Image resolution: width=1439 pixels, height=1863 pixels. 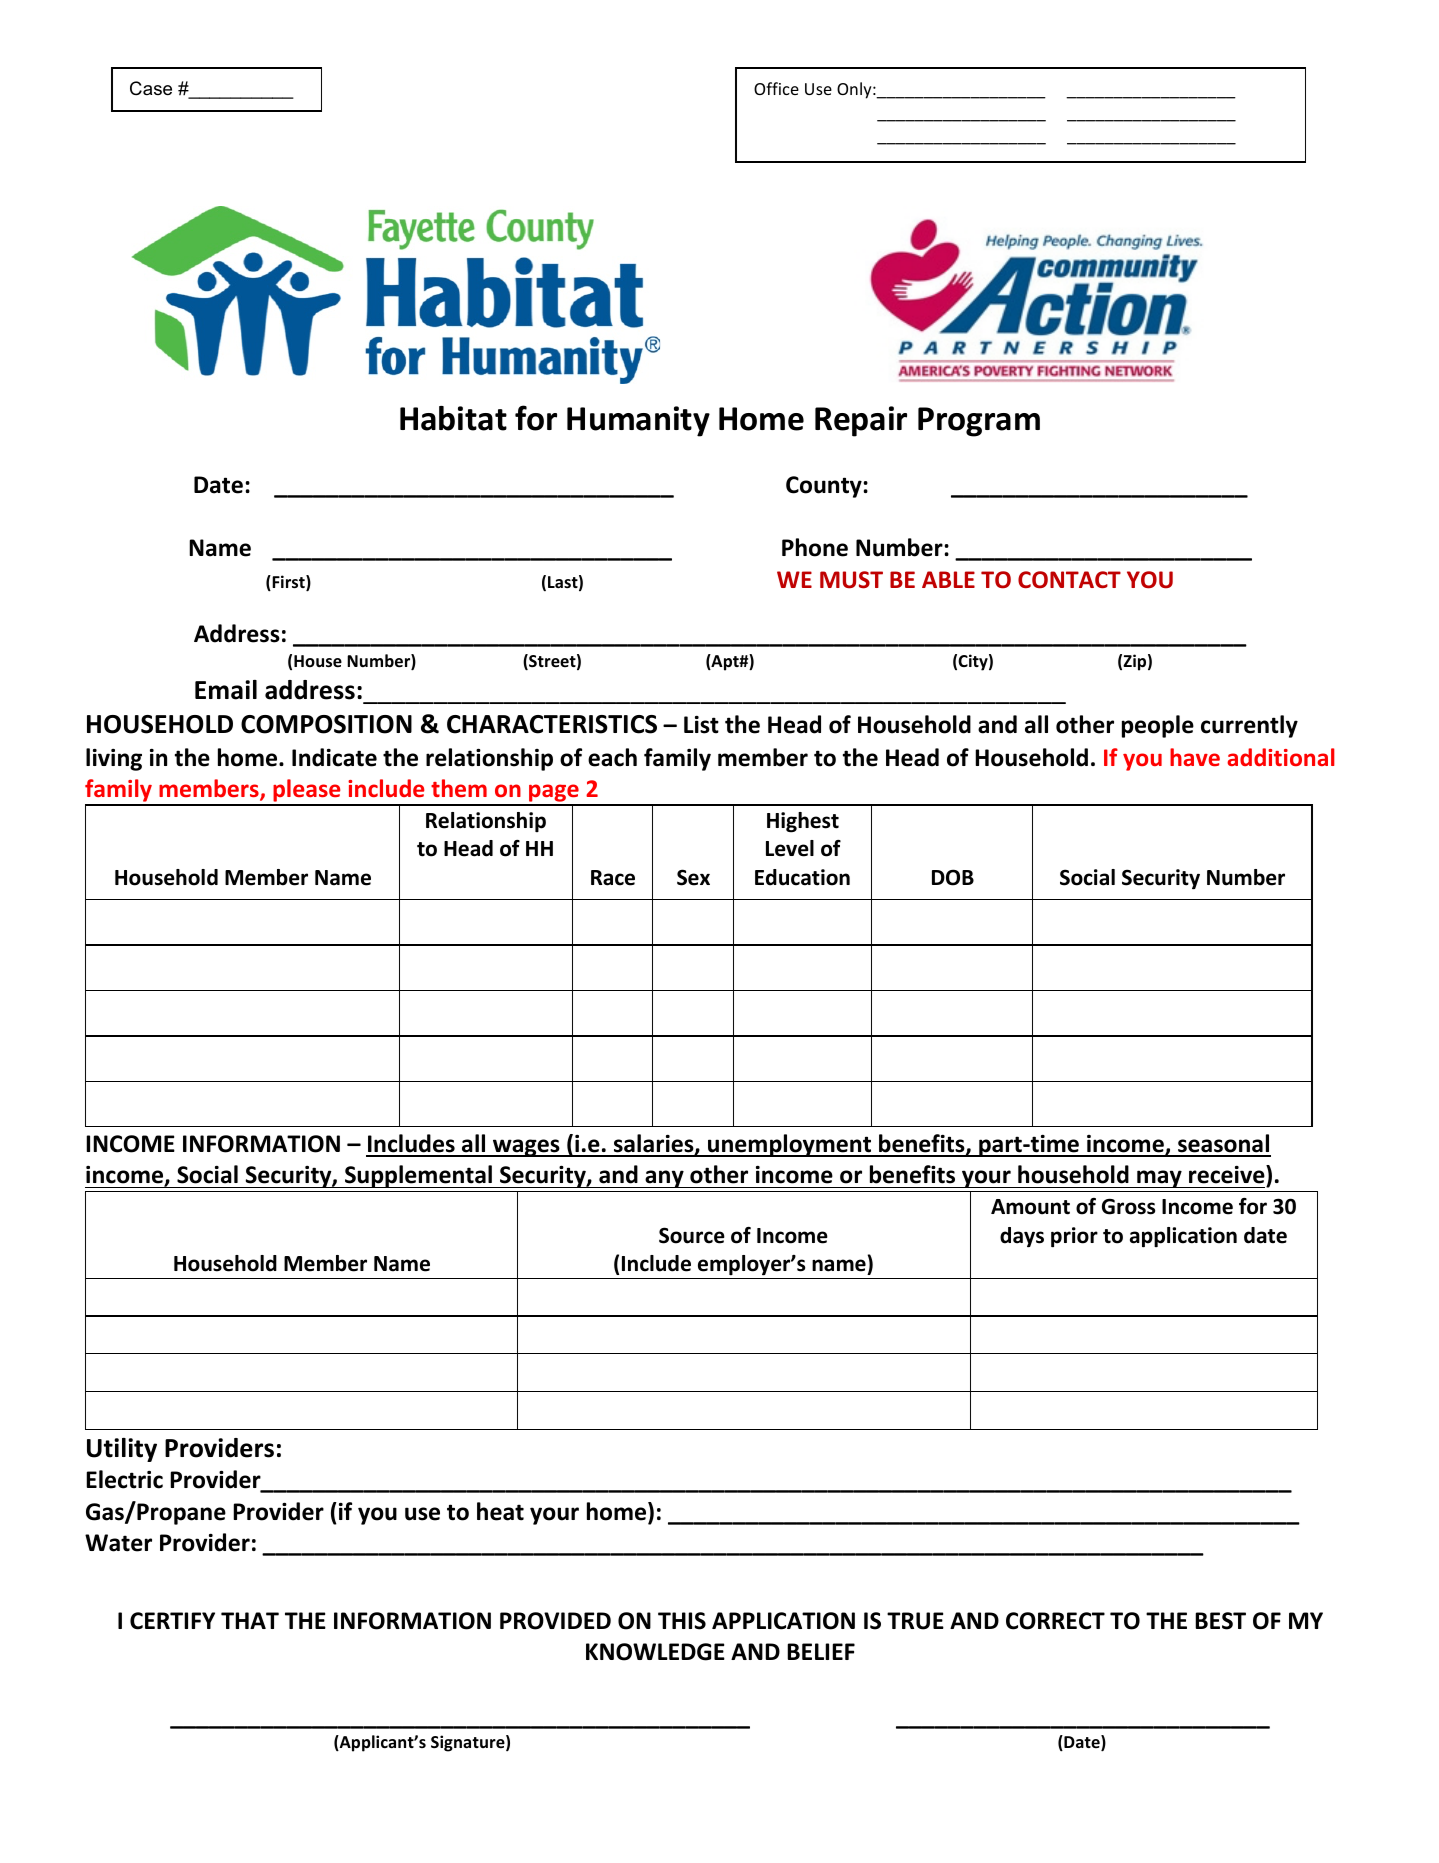 I want to click on Gross, so click(x=1128, y=1206).
